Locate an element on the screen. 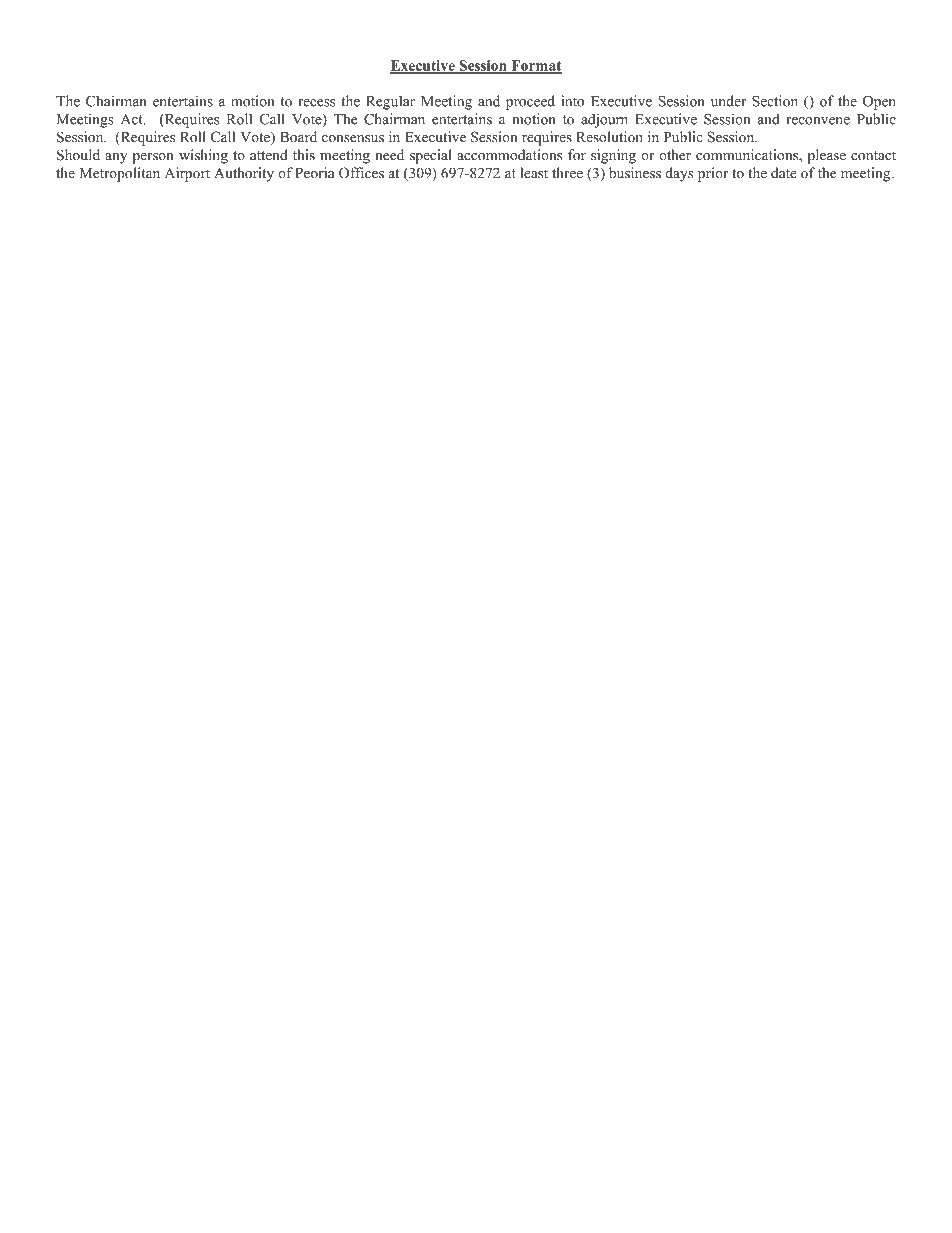 Image resolution: width=952 pixels, height=1233 pixels. wishing is located at coordinates (203, 156).
